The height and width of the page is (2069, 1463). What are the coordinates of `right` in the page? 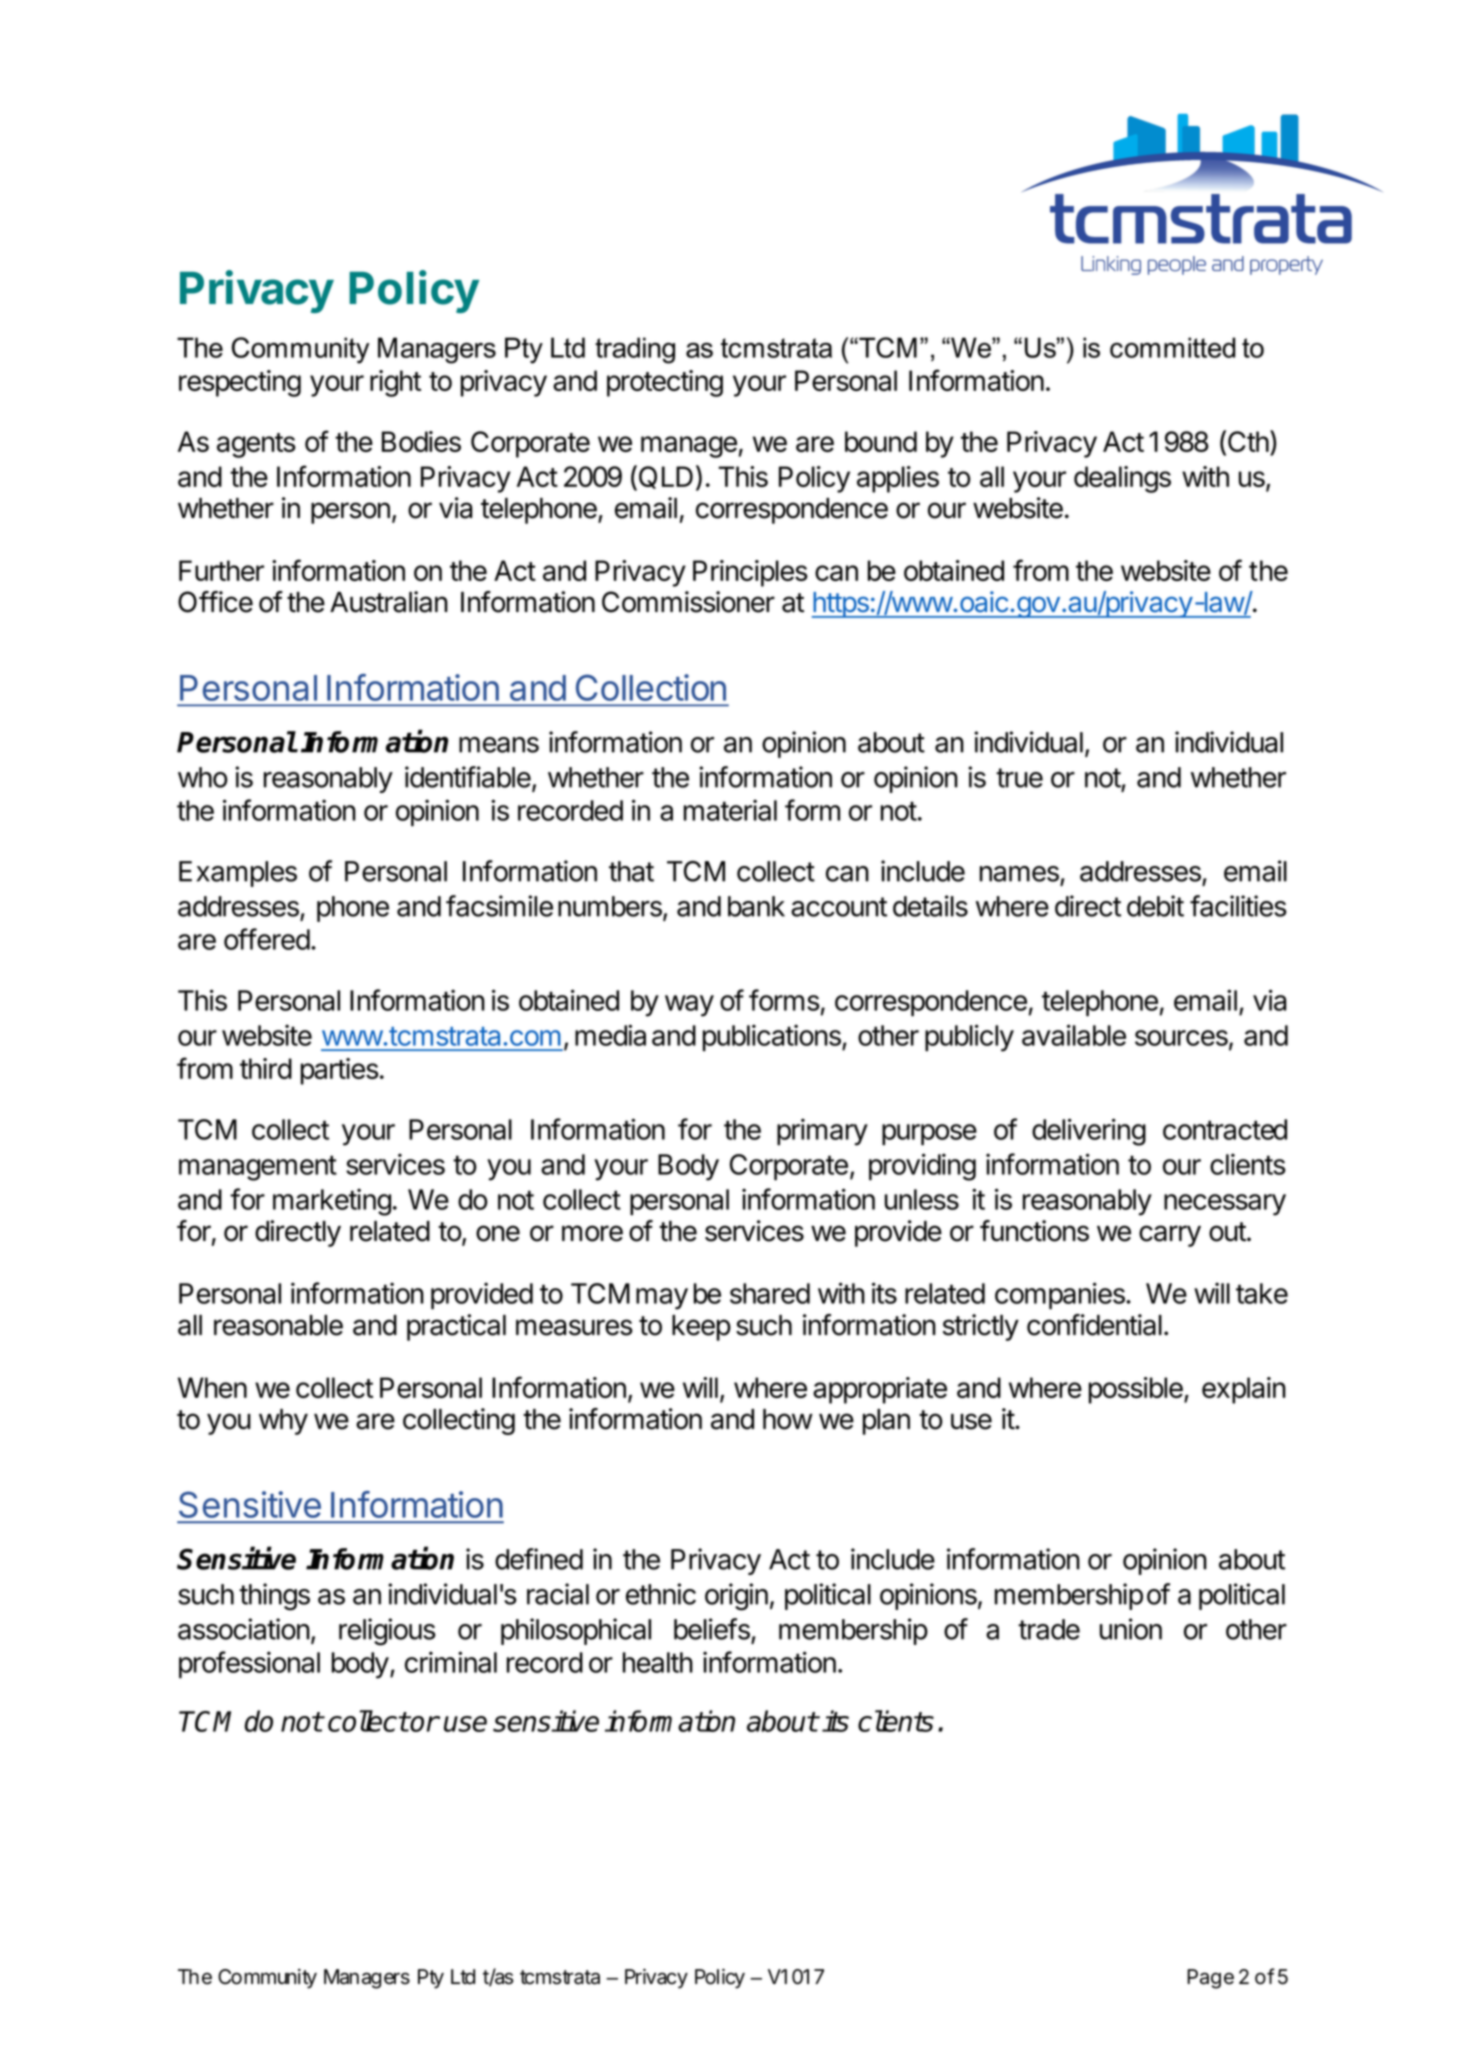 It's located at (395, 383).
